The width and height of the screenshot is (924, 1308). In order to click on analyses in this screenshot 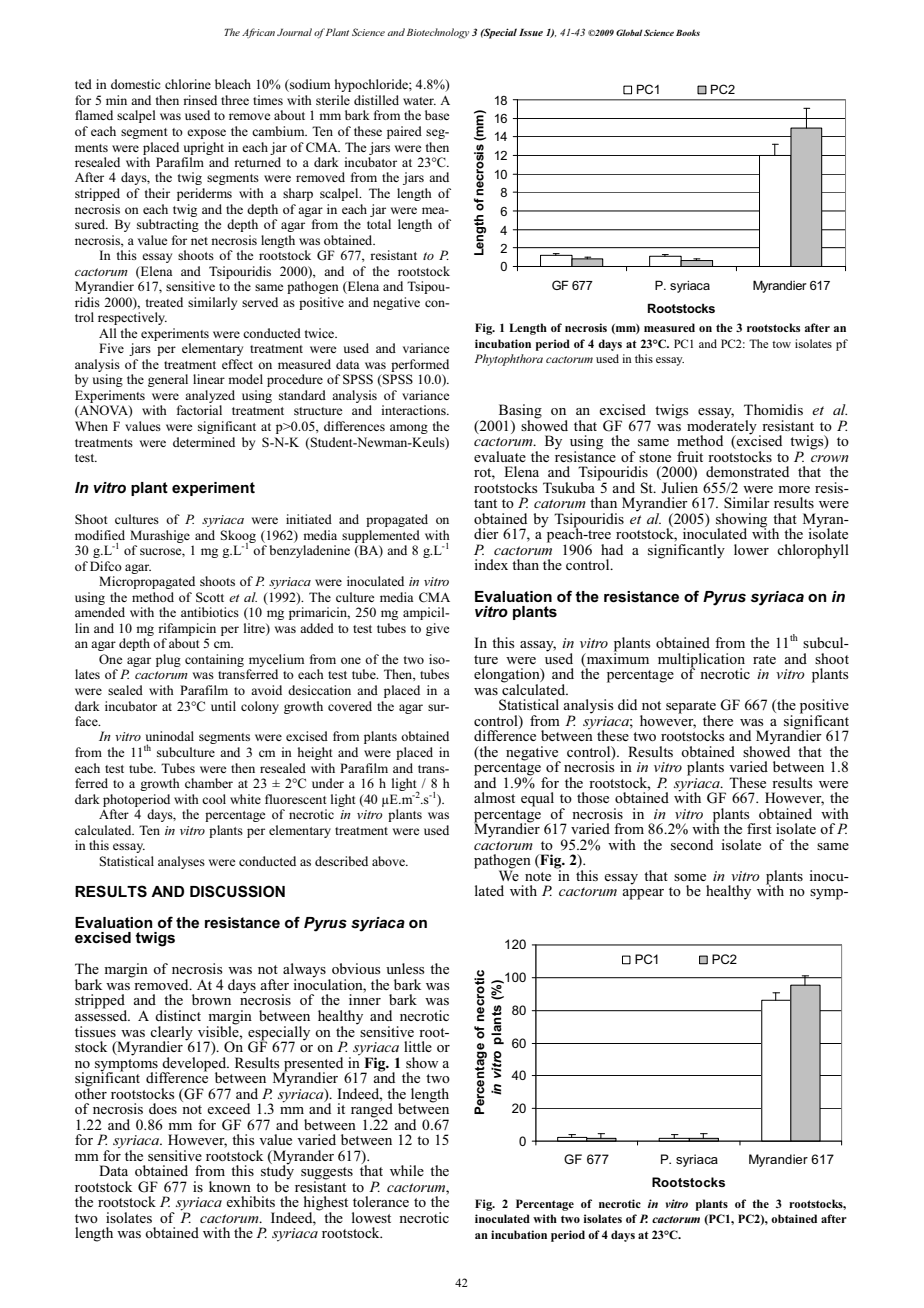, I will do `click(181, 862)`.
